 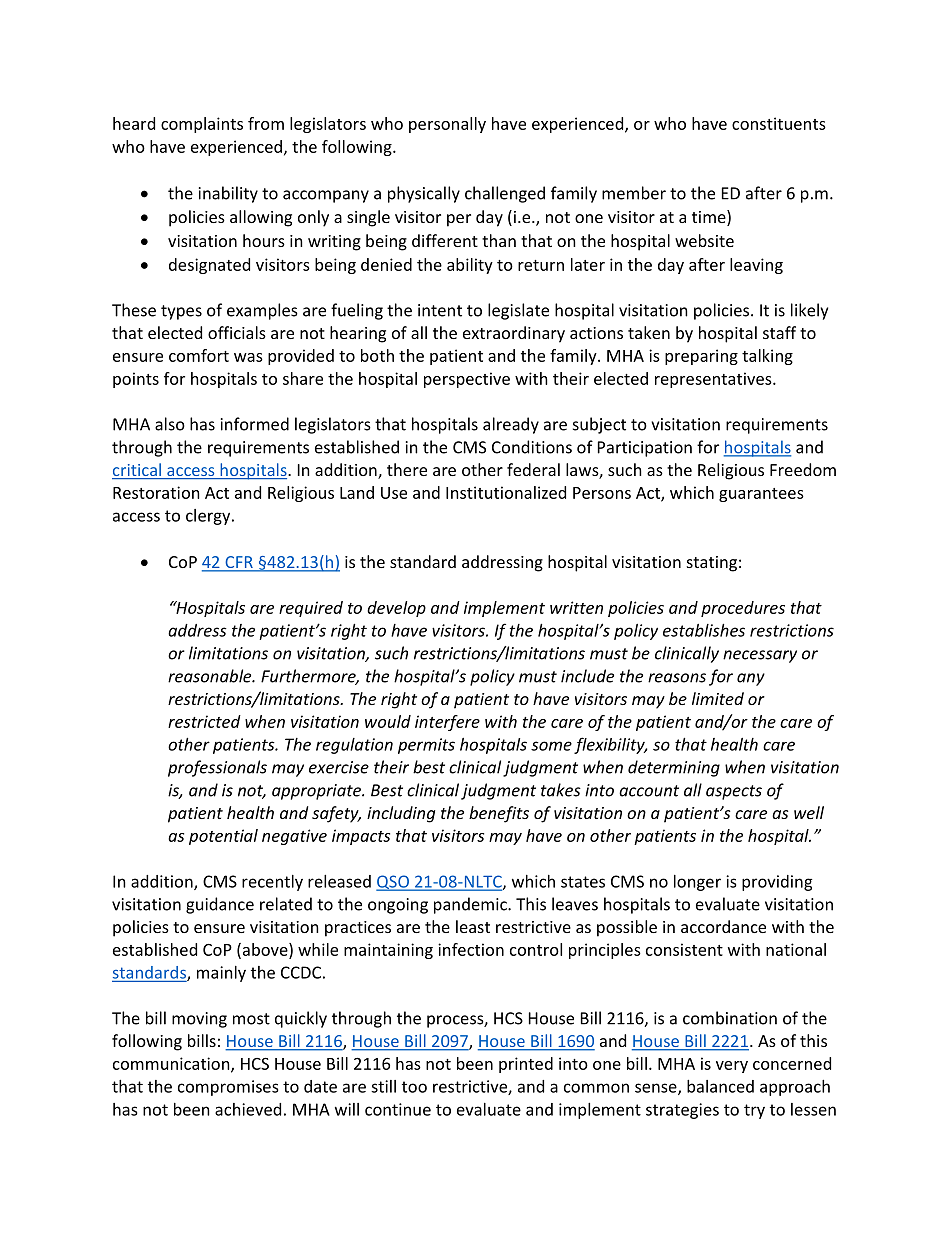 I want to click on personally, so click(x=447, y=125).
